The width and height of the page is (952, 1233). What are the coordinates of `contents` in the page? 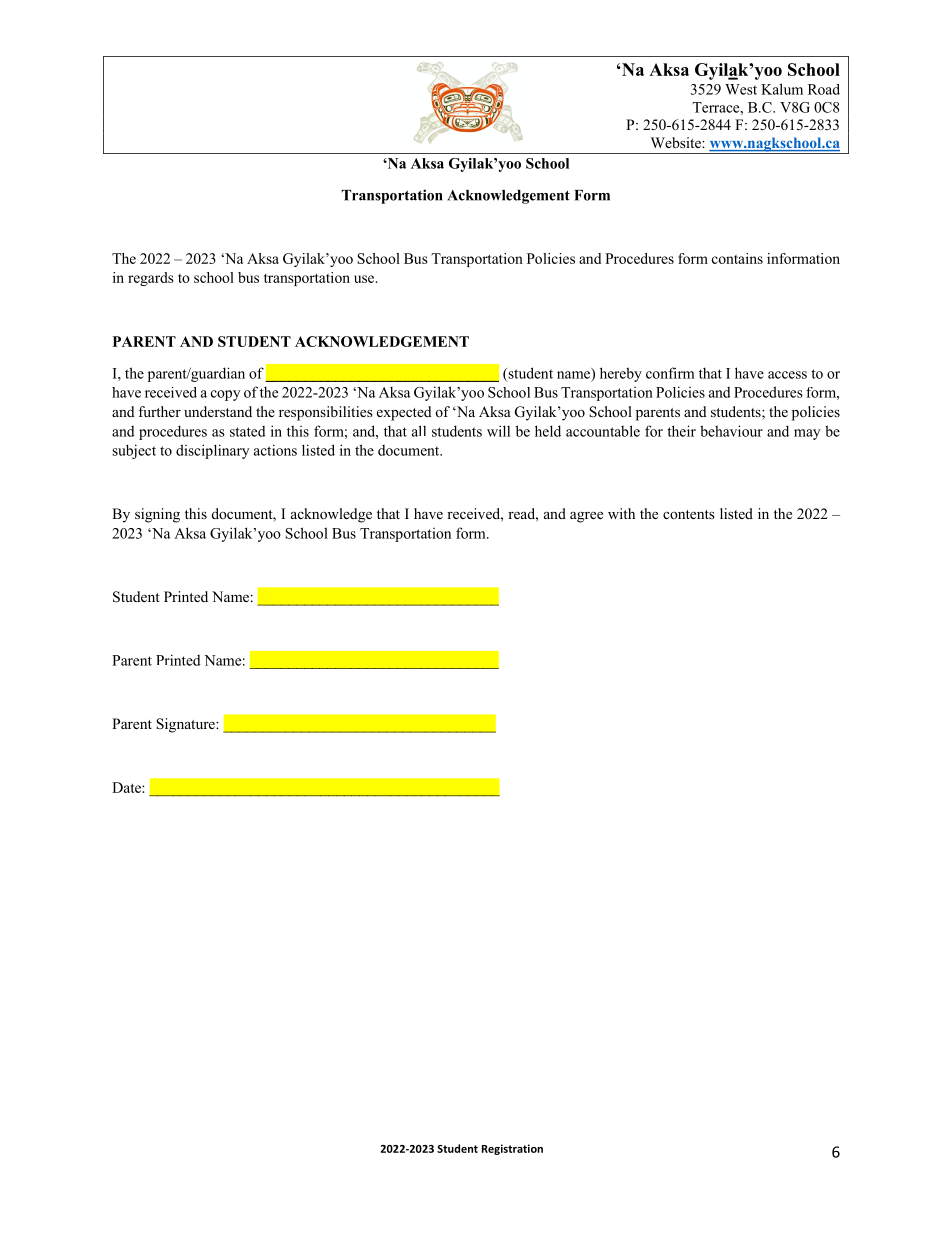 It's located at (689, 514).
